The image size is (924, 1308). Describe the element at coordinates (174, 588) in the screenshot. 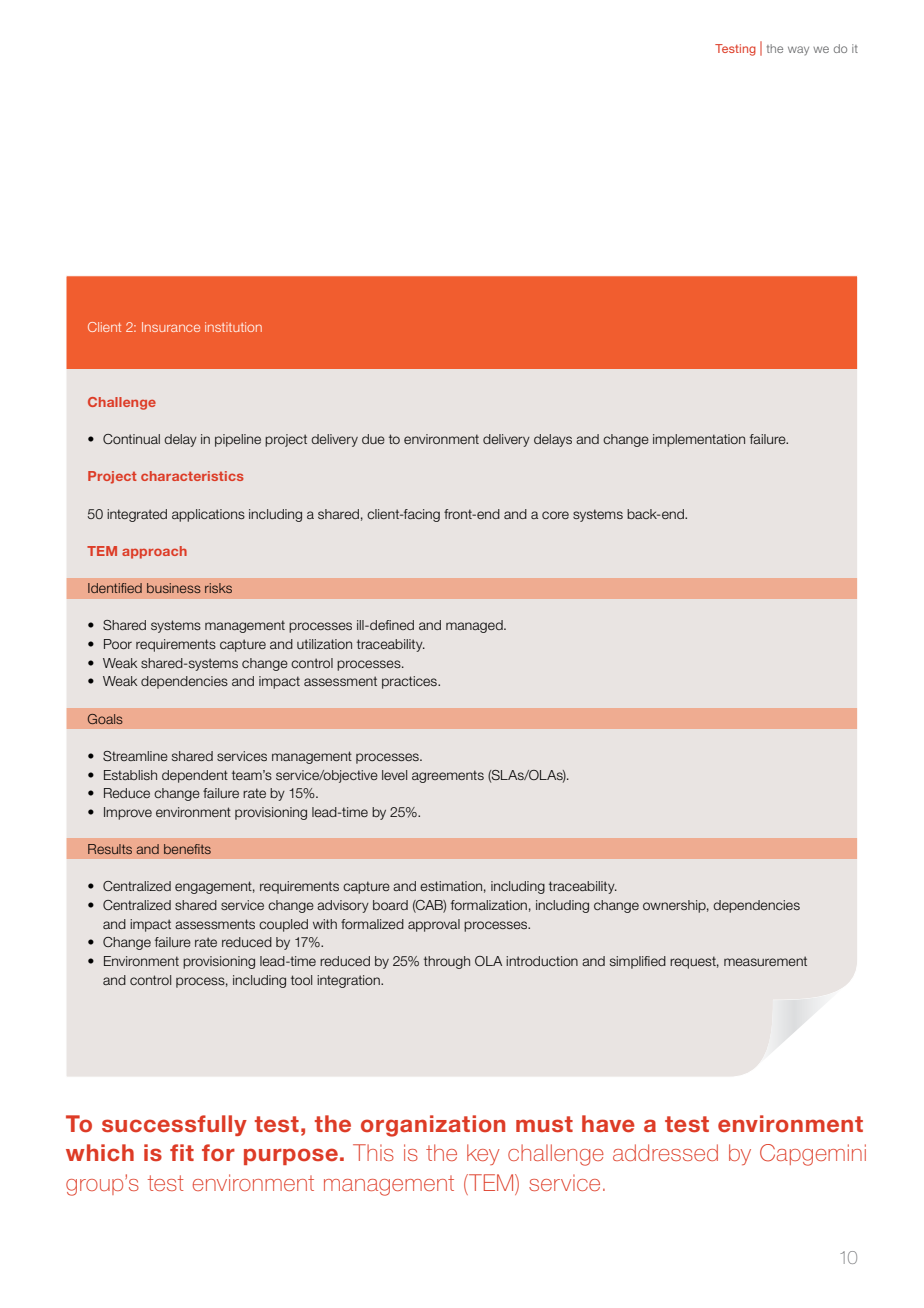

I see `business` at that location.
